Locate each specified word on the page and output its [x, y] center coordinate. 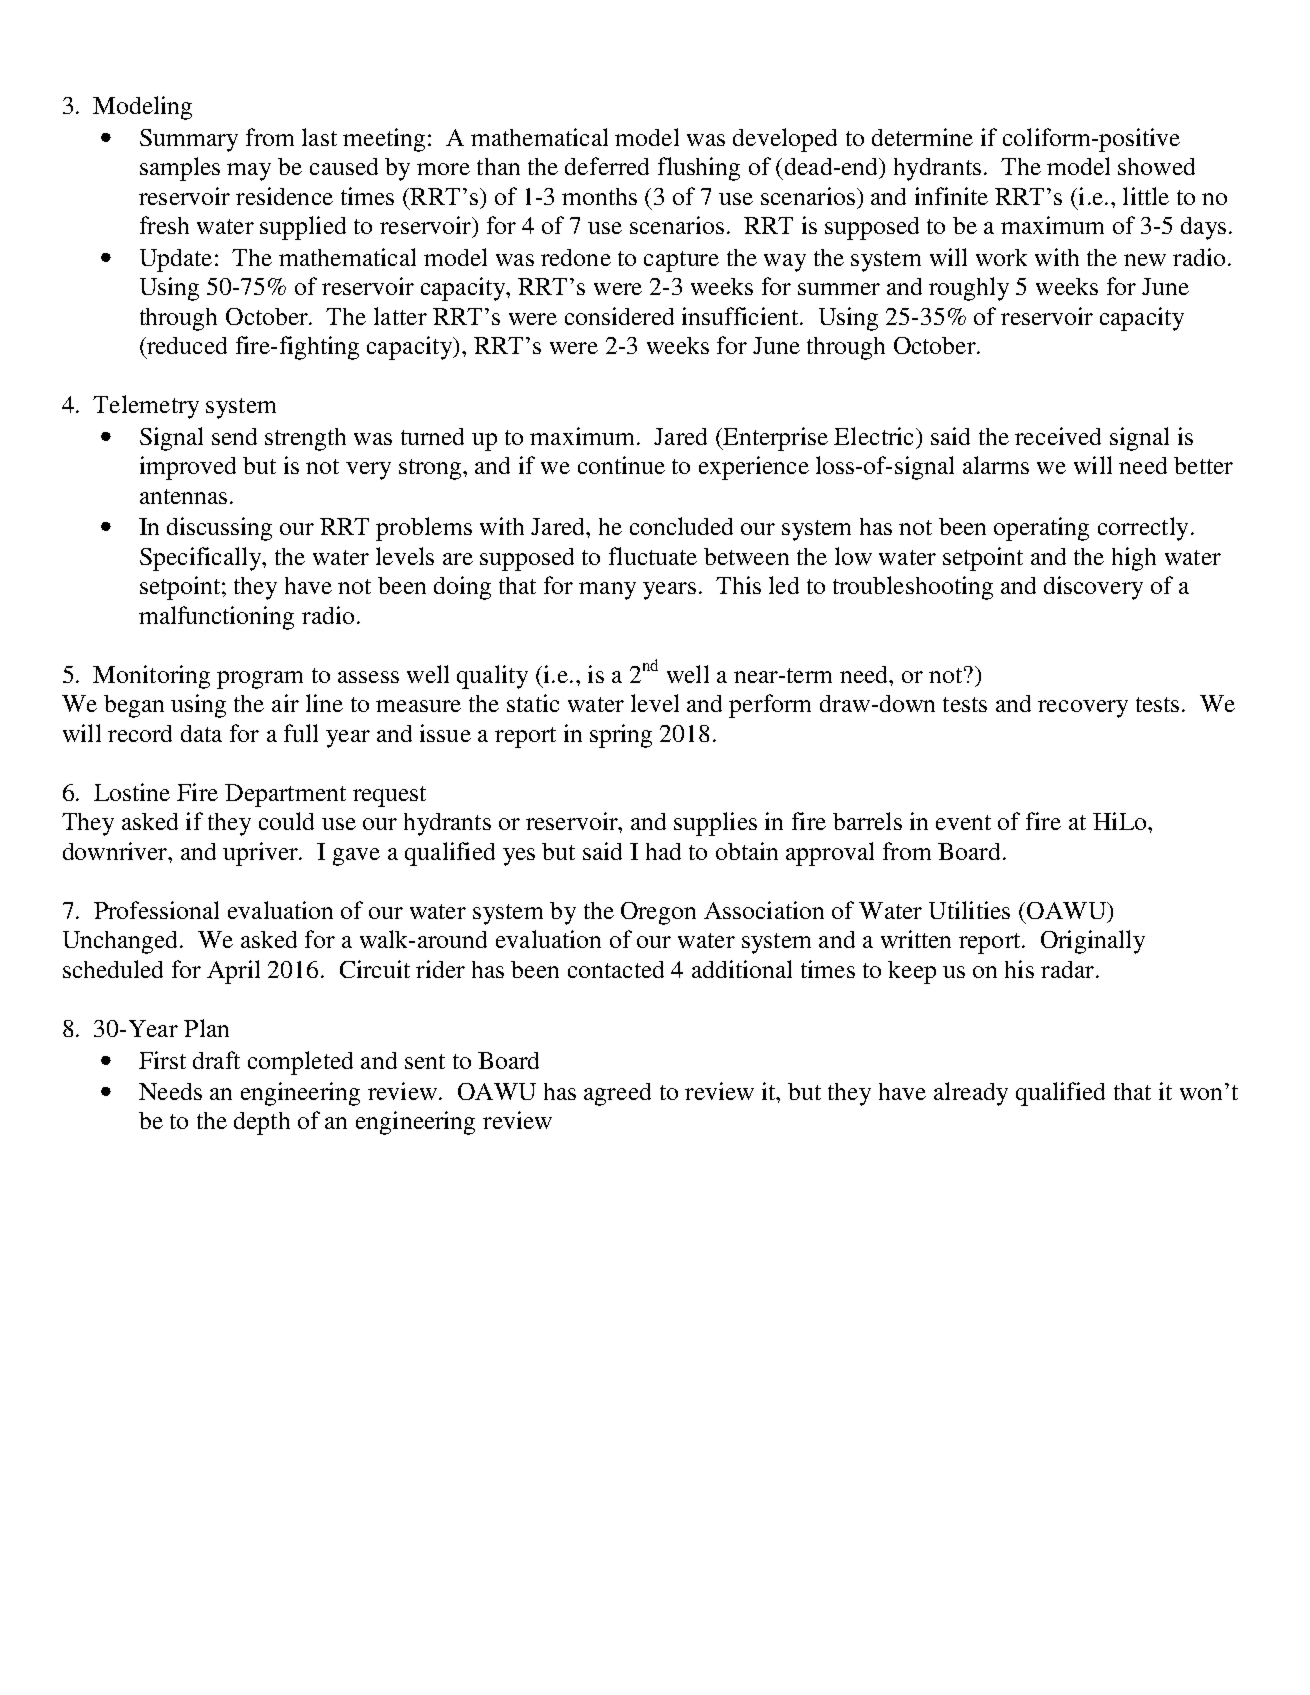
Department [285, 795]
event [963, 822]
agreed [617, 1094]
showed [1156, 166]
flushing [699, 169]
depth [262, 1123]
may [249, 172]
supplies [715, 824]
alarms [996, 465]
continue [621, 465]
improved [188, 468]
